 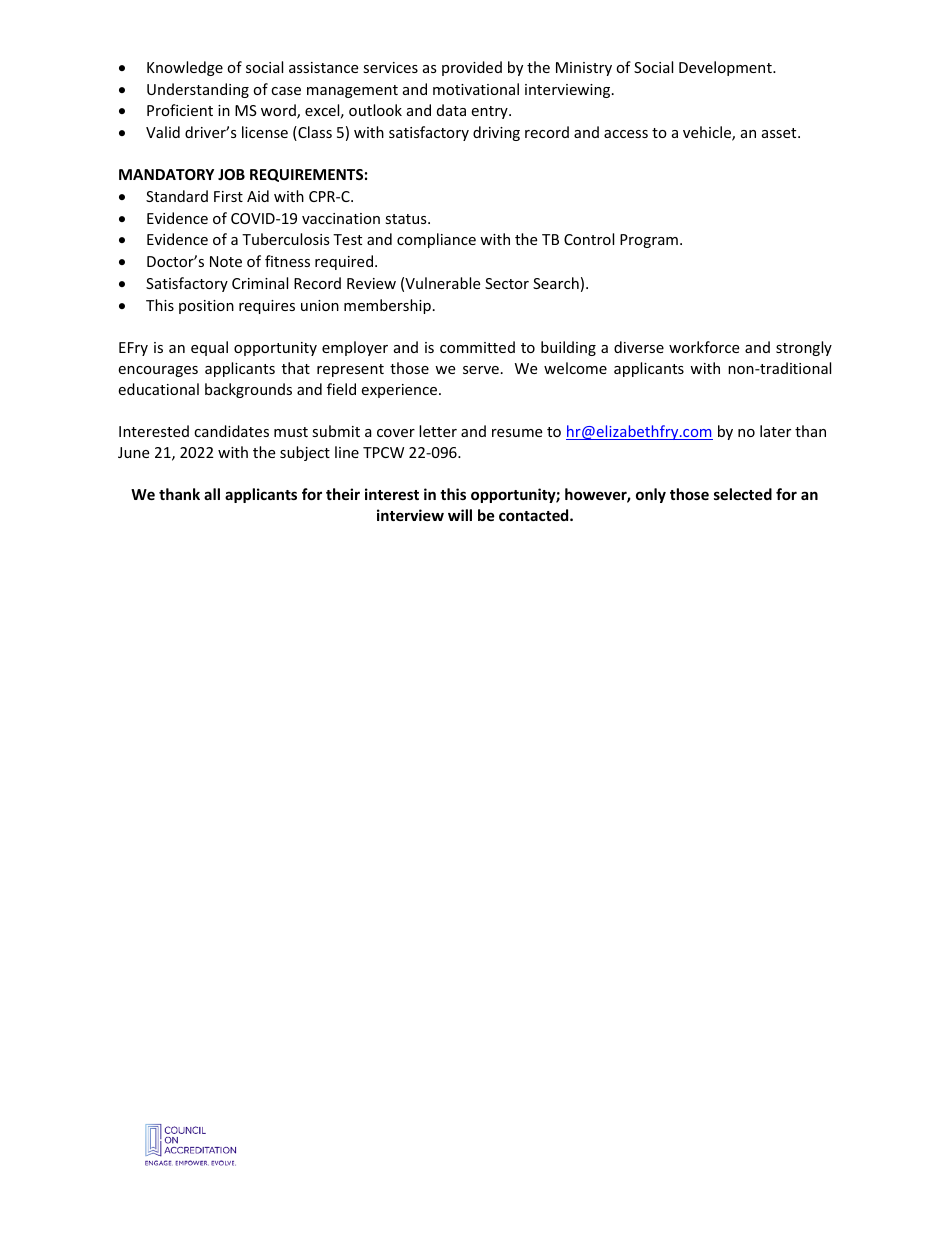 What do you see at coordinates (436, 240) in the screenshot?
I see `compliance` at bounding box center [436, 240].
